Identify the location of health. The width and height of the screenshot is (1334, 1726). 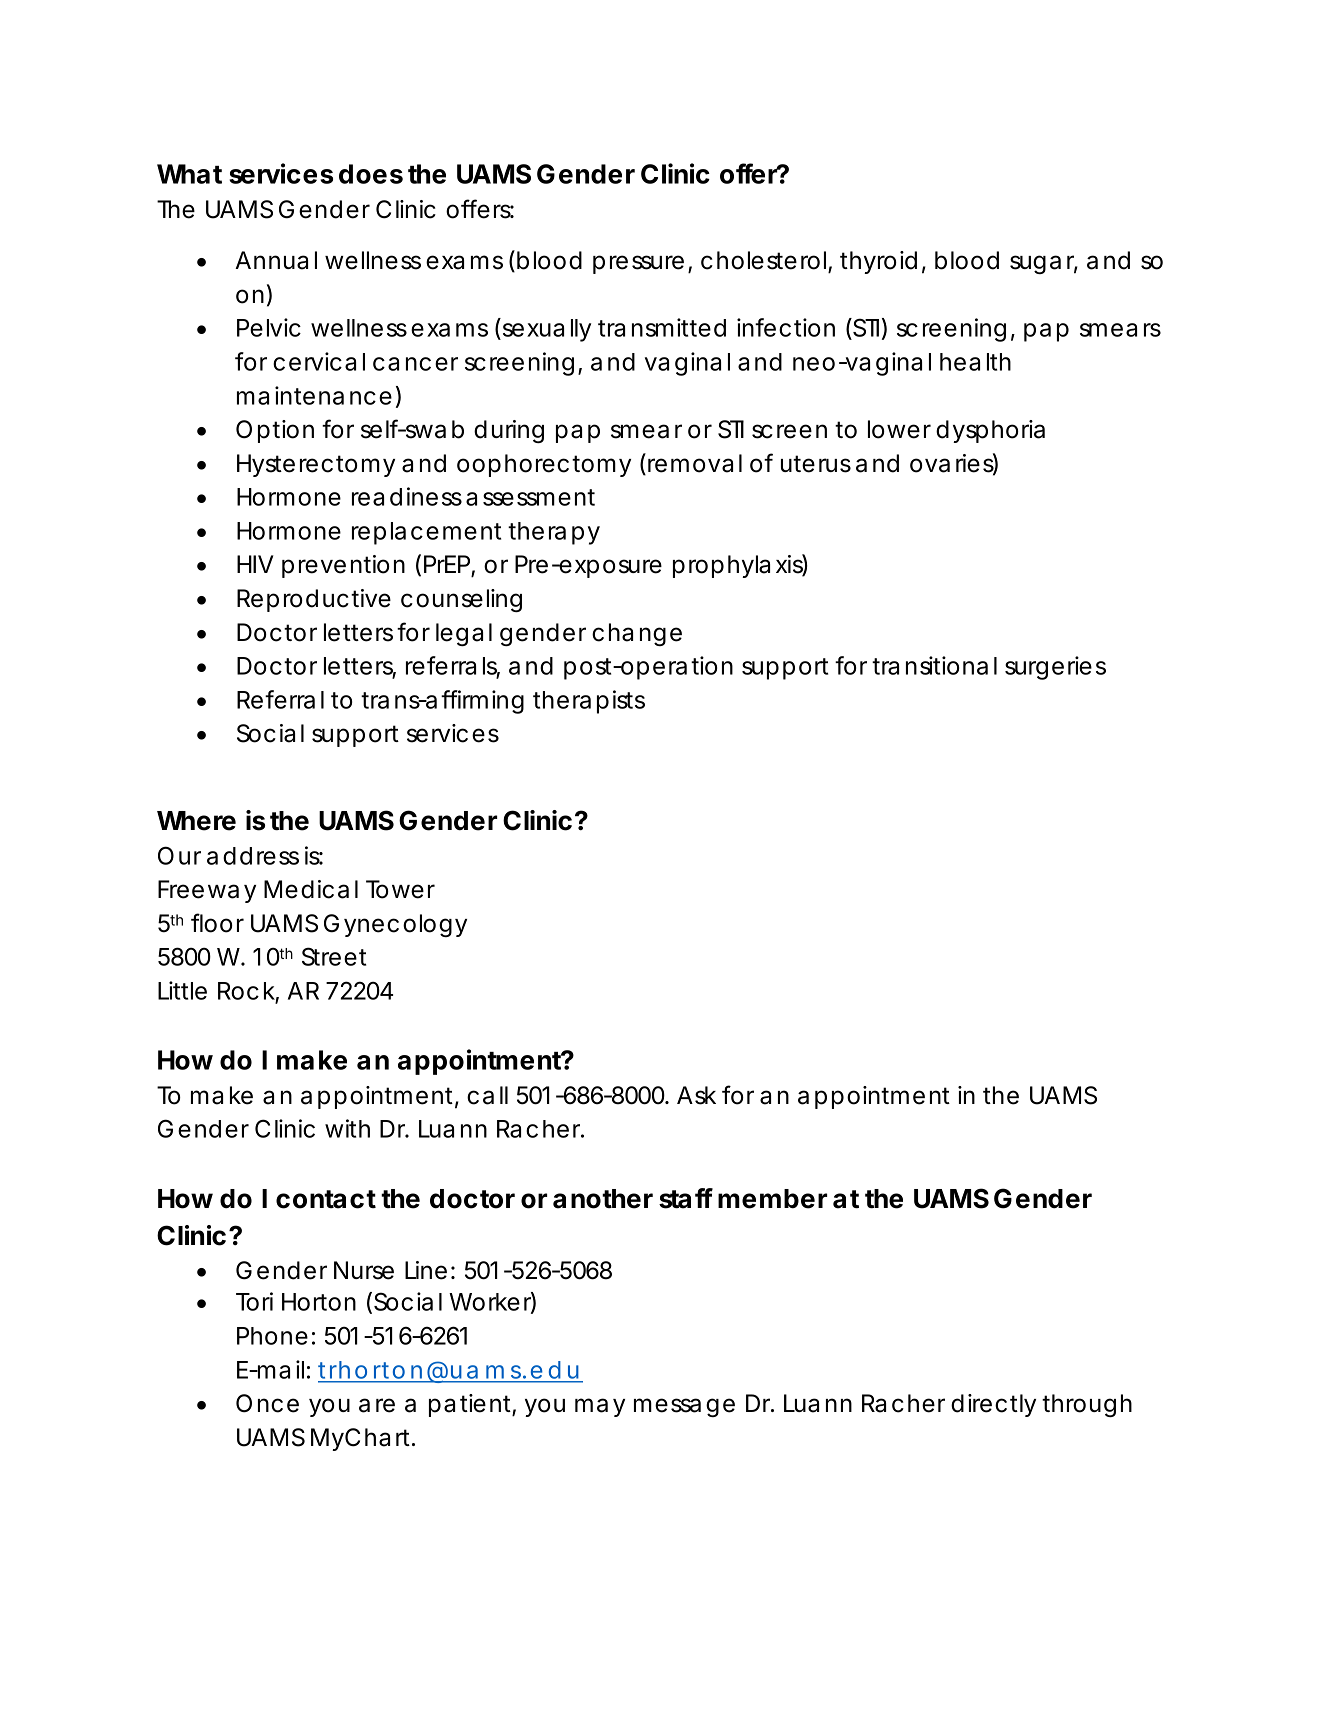
(975, 362).
